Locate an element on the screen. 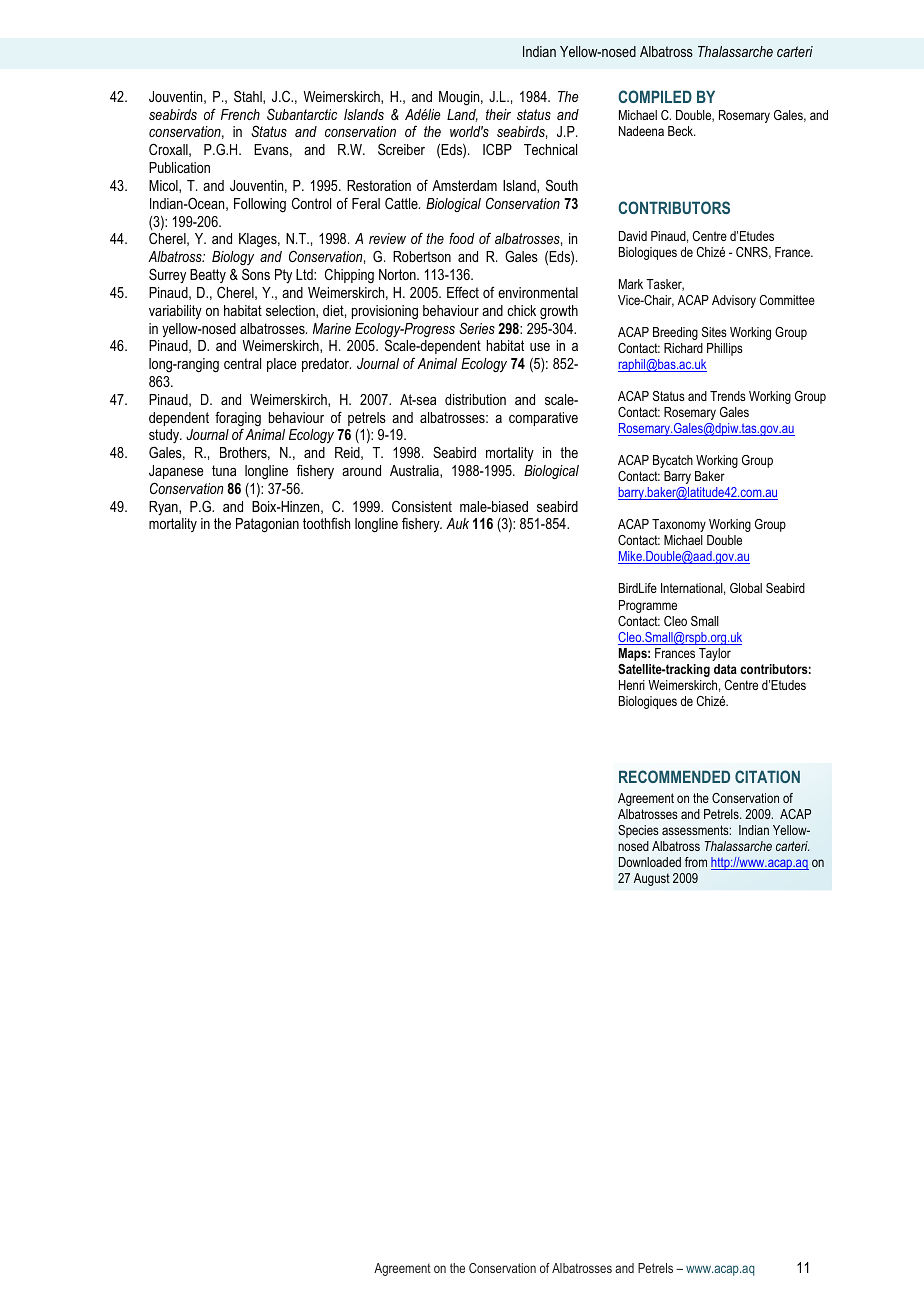 This screenshot has height=1308, width=924. French is located at coordinates (240, 114).
